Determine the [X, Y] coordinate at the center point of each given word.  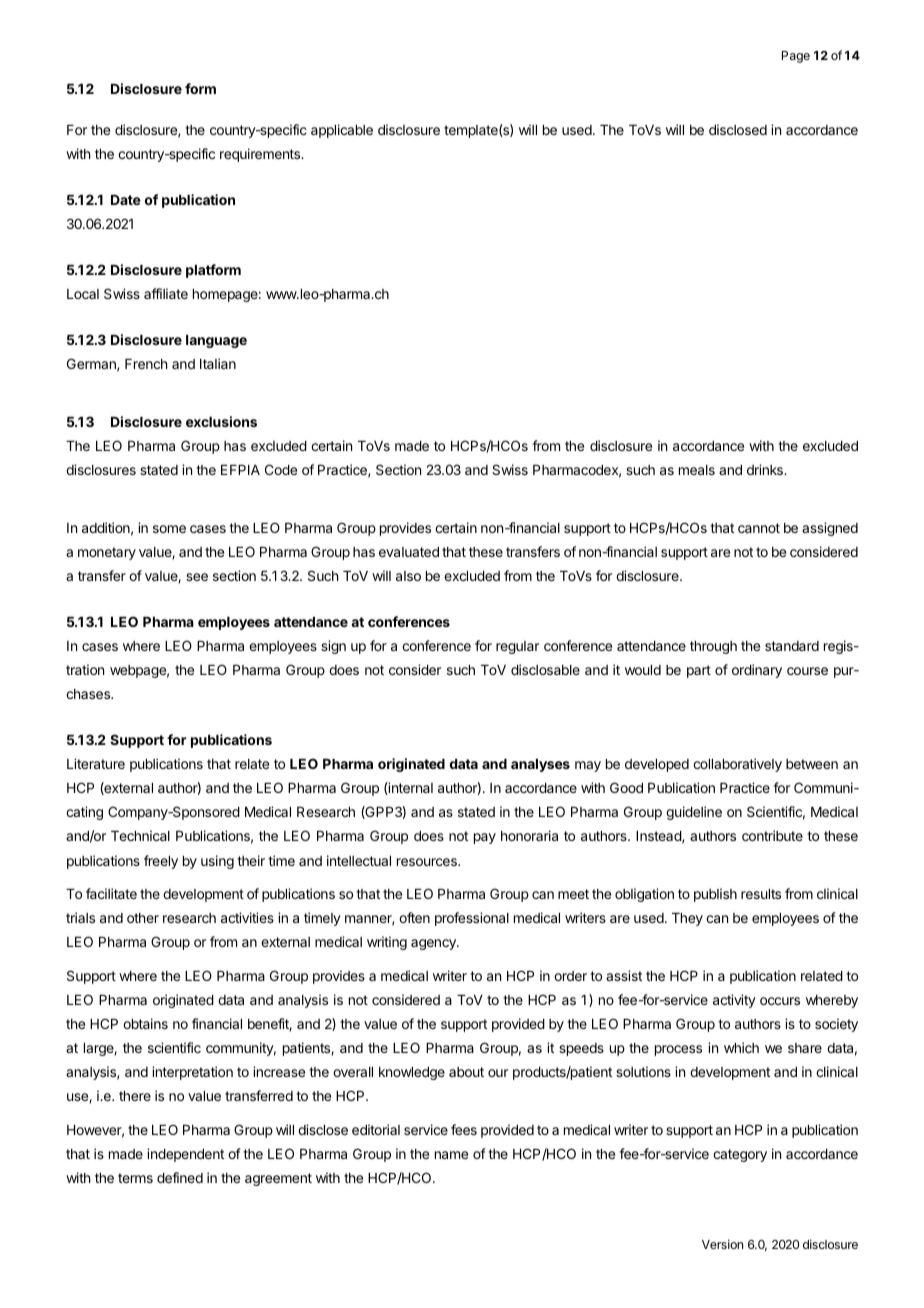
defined [180, 1177]
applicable [342, 131]
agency [434, 944]
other [143, 918]
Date [126, 200]
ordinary [757, 671]
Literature [96, 763]
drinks [766, 469]
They [687, 919]
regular [517, 647]
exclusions [221, 421]
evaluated [409, 552]
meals [697, 470]
